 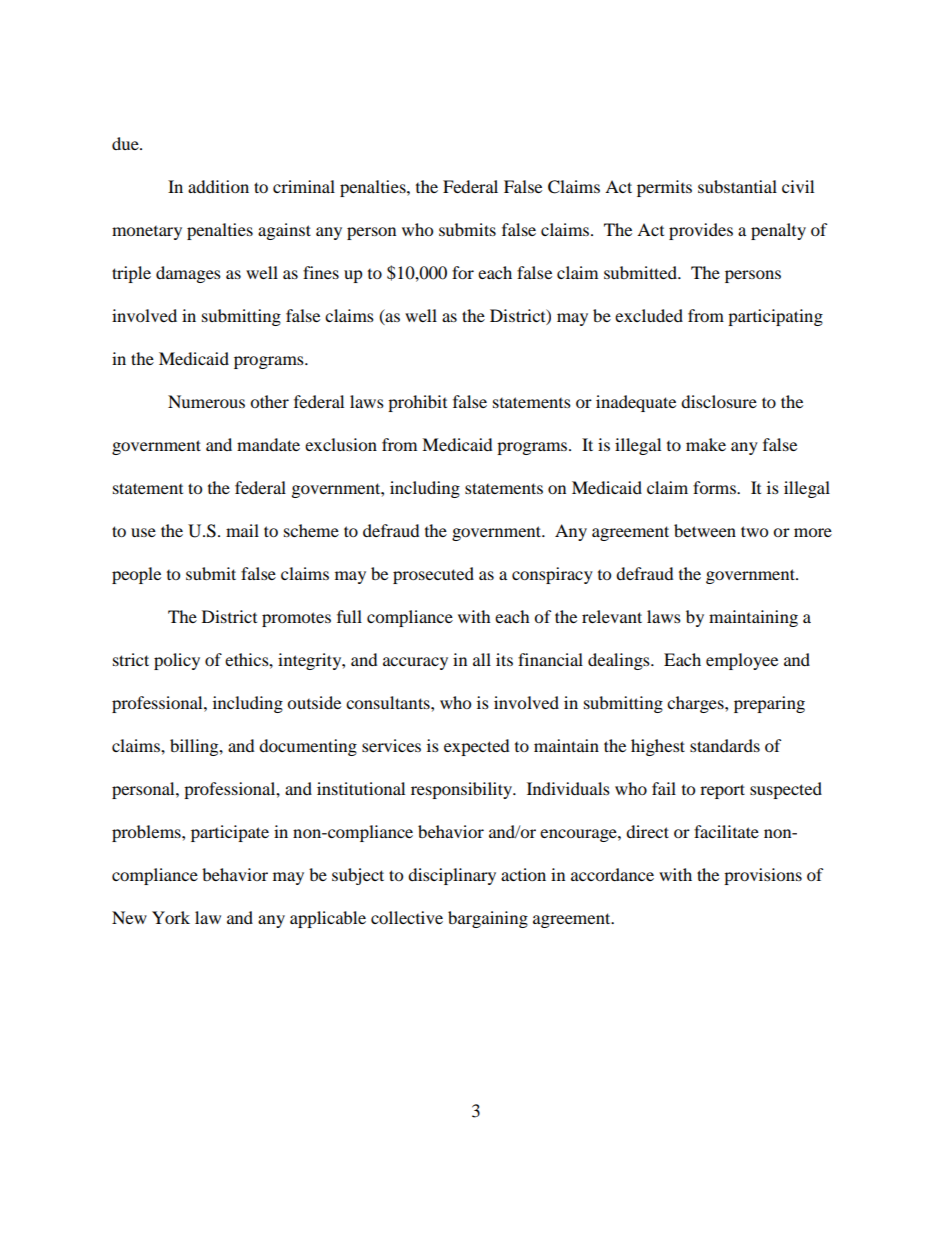 I want to click on two, so click(x=754, y=531).
